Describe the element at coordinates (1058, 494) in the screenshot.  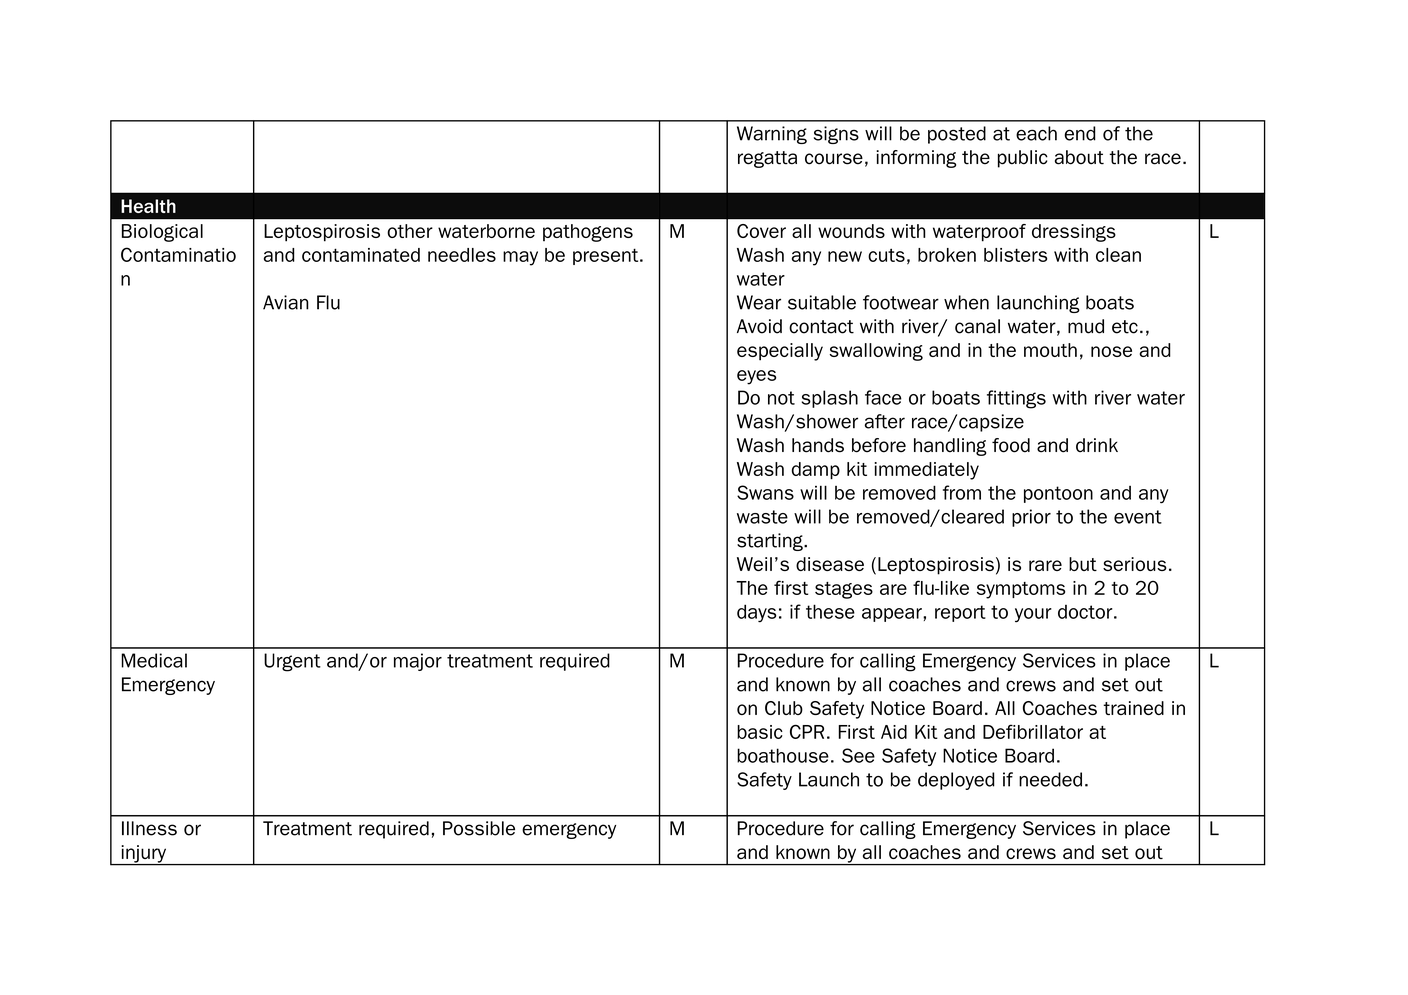
I see `pontoon` at that location.
